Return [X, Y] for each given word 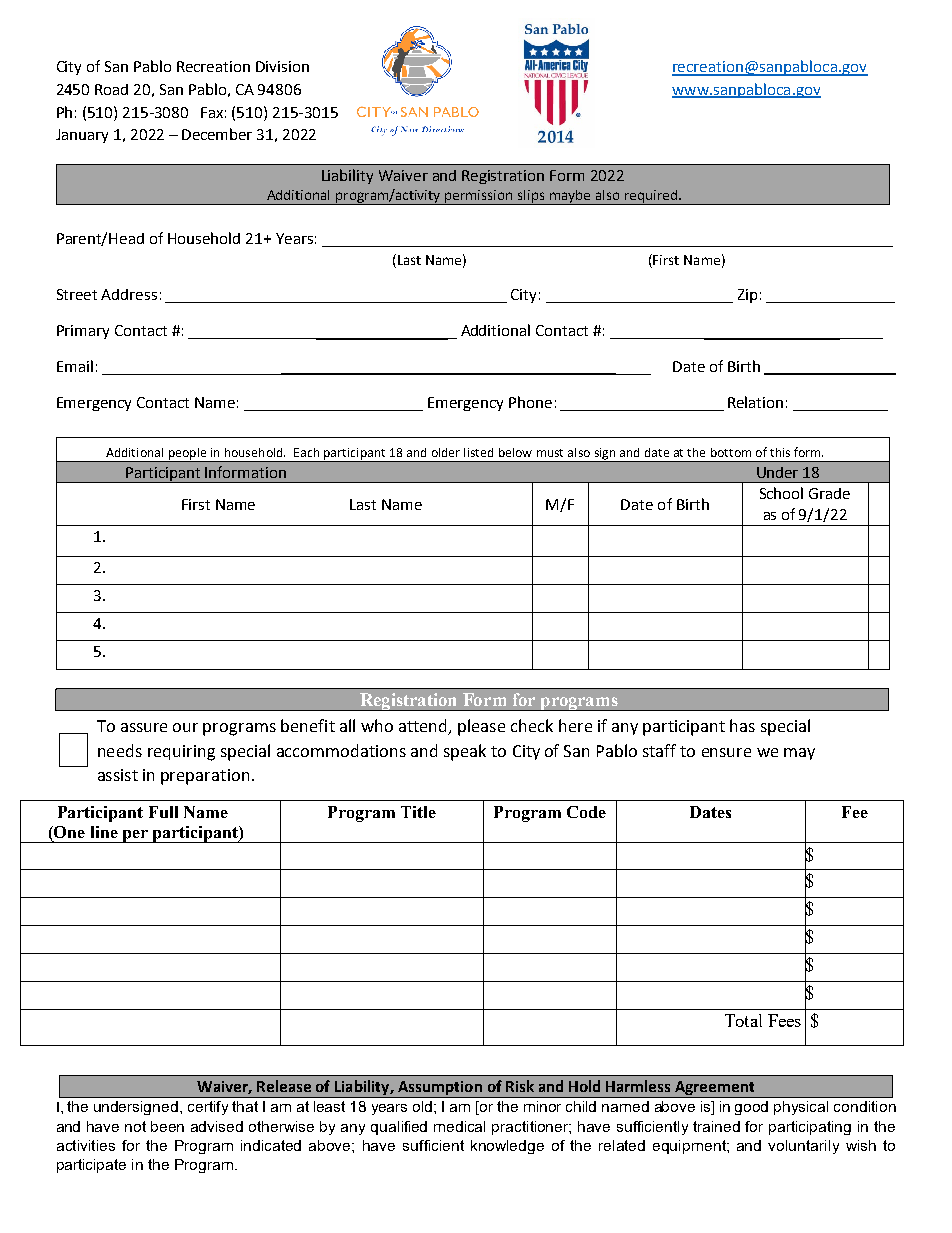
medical [459, 1126]
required [650, 197]
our [185, 727]
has [742, 725]
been [167, 1126]
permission [479, 197]
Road [111, 89]
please [481, 727]
